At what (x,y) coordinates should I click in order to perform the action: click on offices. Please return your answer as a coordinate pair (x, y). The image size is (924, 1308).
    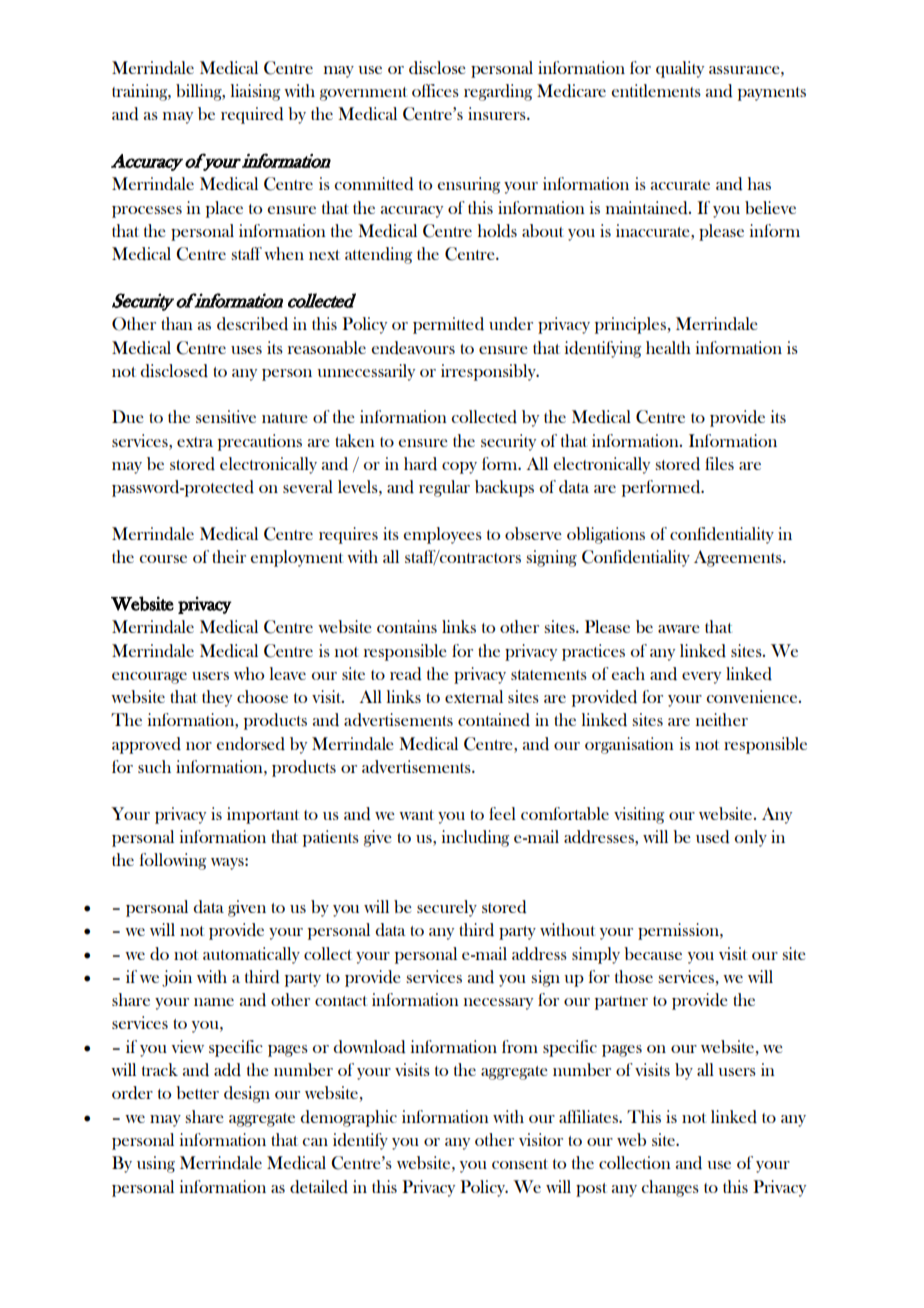
    Looking at the image, I should click on (435, 90).
